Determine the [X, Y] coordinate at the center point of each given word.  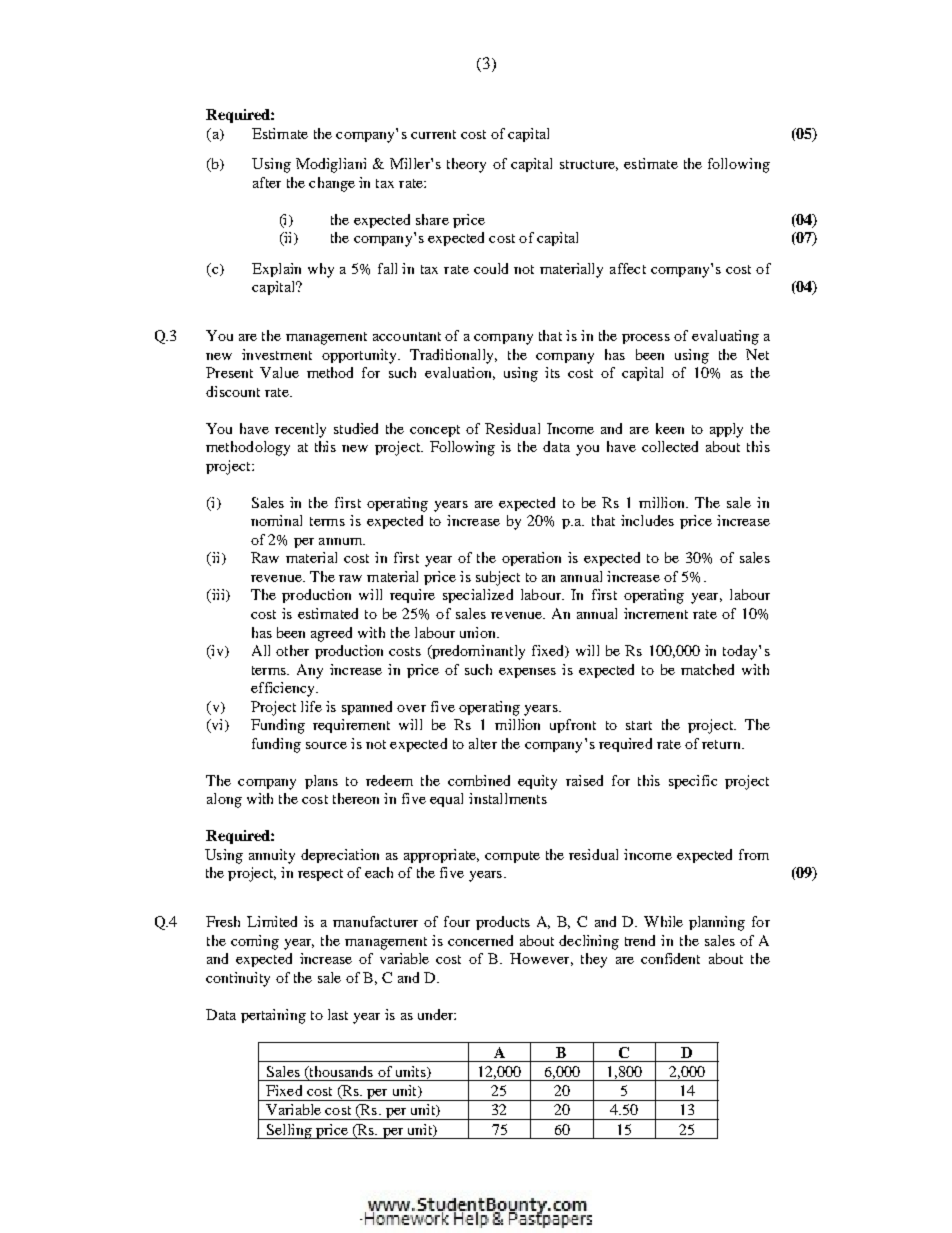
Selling [289, 1131]
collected [670, 446]
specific [693, 782]
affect [628, 268]
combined [479, 780]
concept [435, 431]
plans [321, 782]
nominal [276, 520]
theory [466, 165]
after [267, 182]
